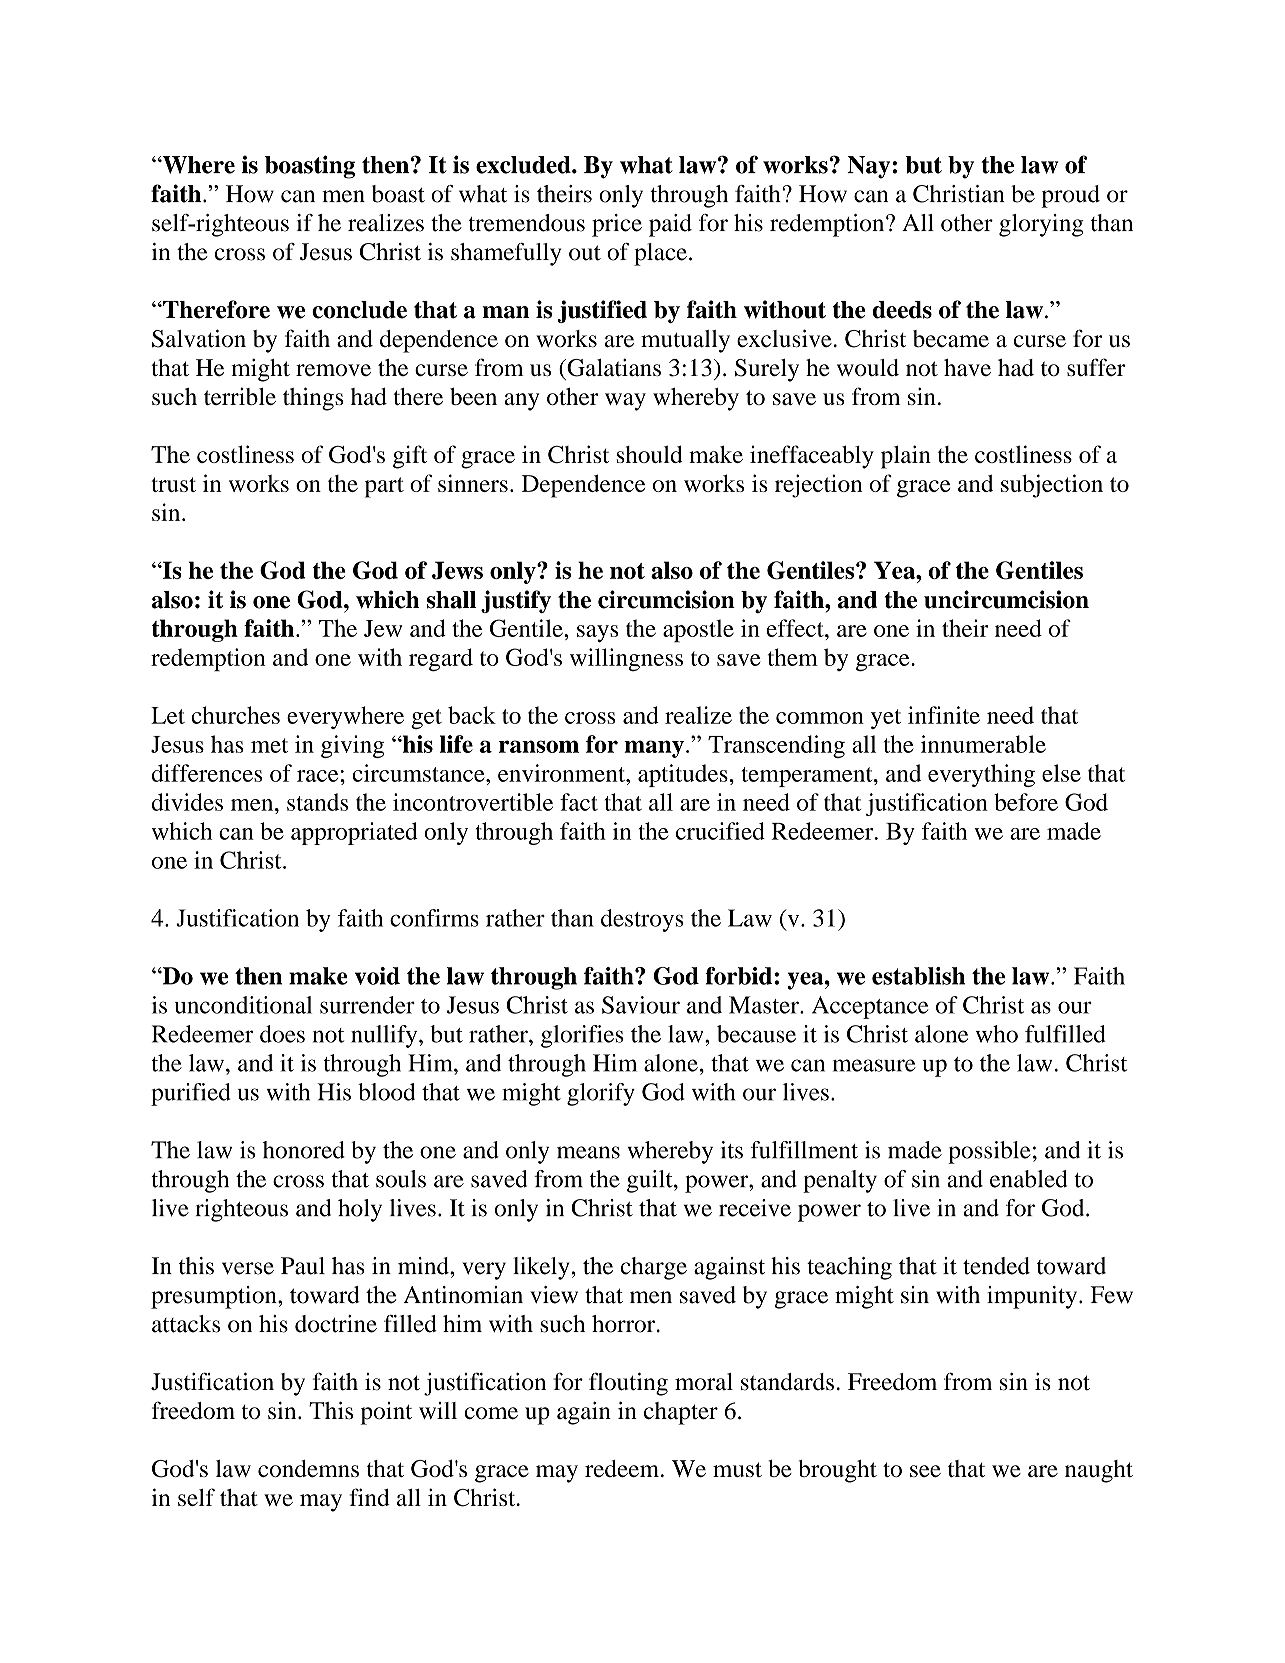  I want to click on proud, so click(1070, 196).
